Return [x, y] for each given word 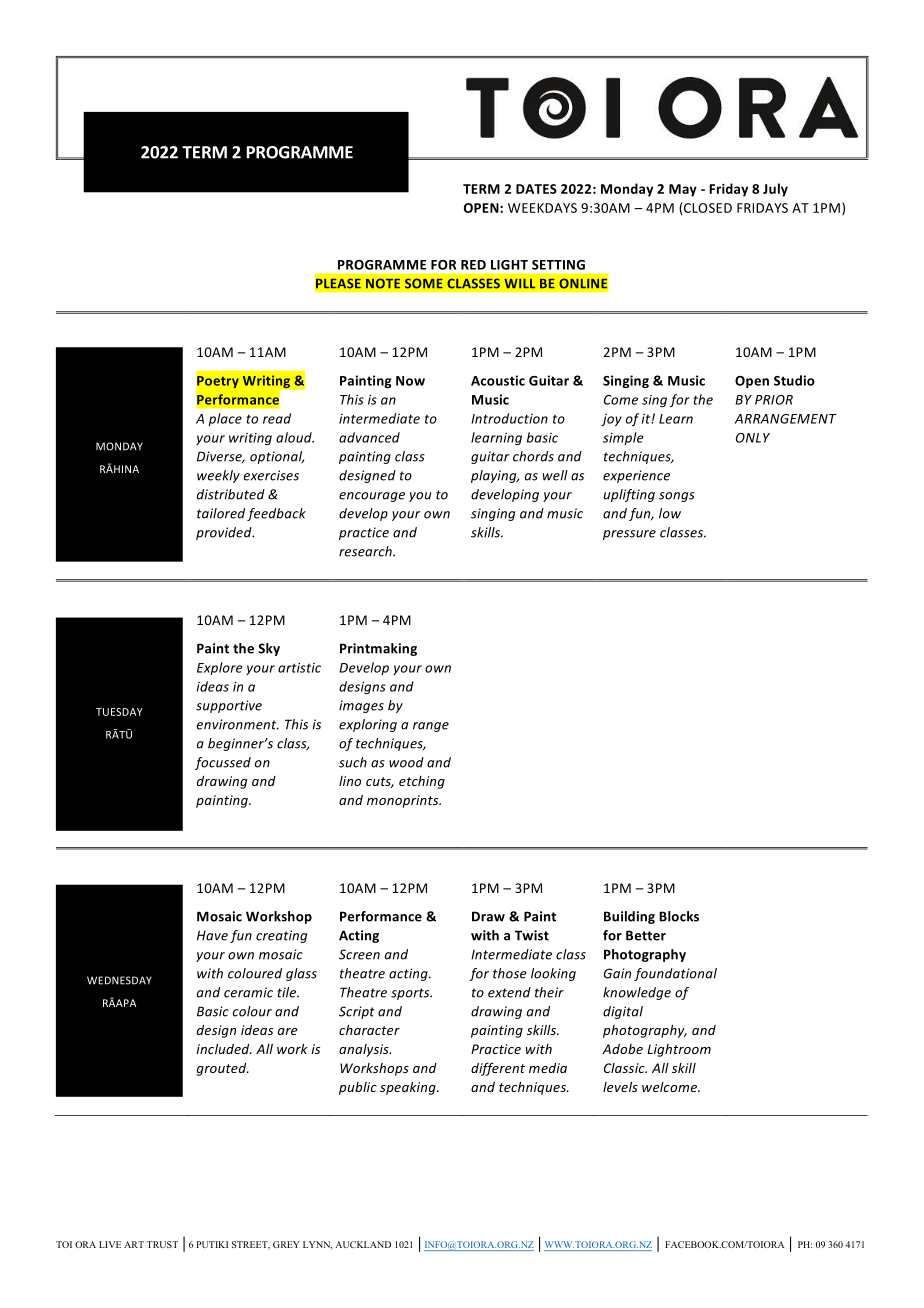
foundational [675, 974]
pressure [629, 535]
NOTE [383, 283]
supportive [229, 706]
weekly [218, 476]
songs [677, 497]
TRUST [162, 1244]
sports [411, 994]
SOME [424, 283]
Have [212, 935]
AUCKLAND [363, 1244]
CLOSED [707, 207]
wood [406, 762]
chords [533, 456]
